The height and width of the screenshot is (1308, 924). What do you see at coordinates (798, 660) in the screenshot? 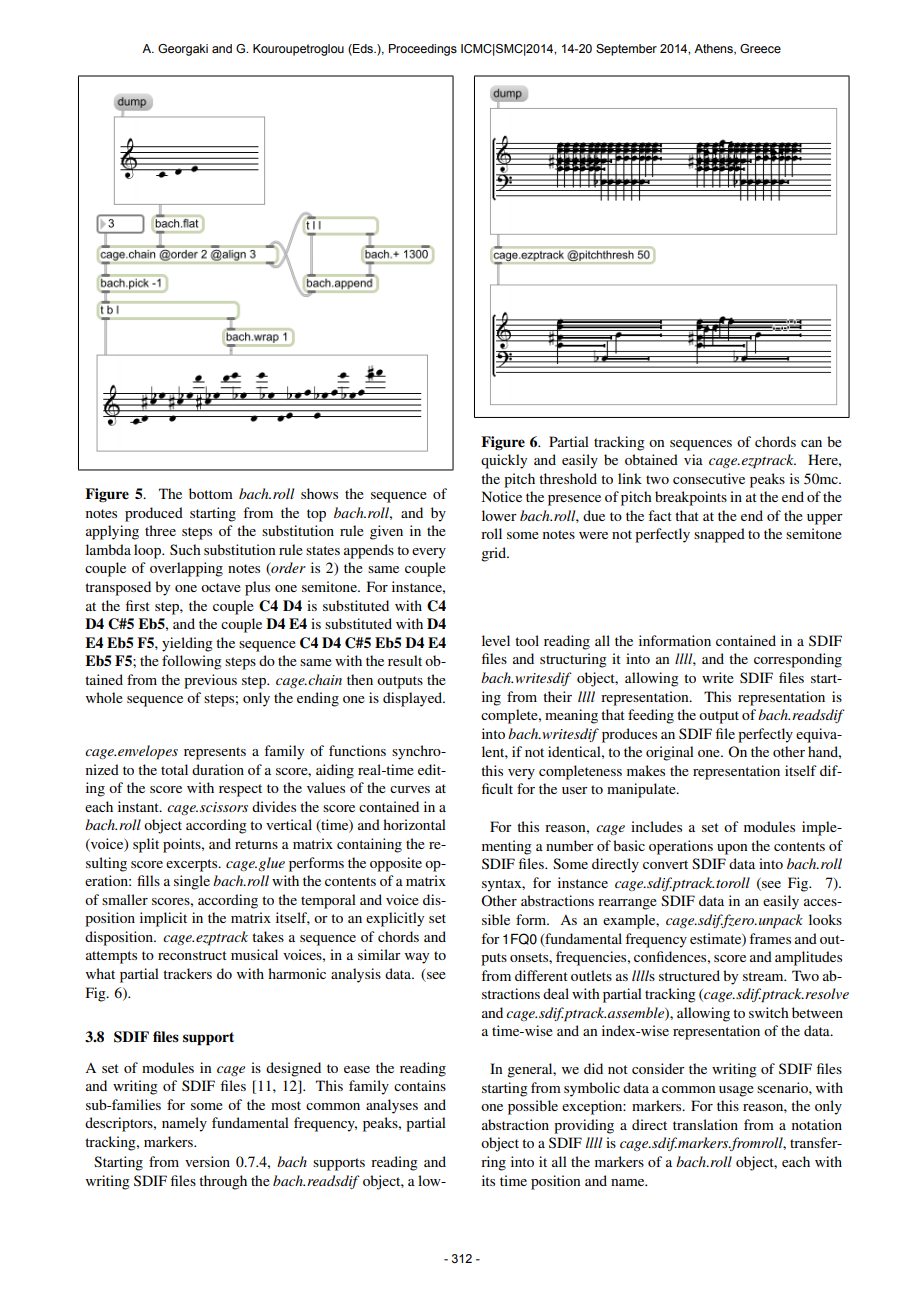
I see `corresponding` at bounding box center [798, 660].
